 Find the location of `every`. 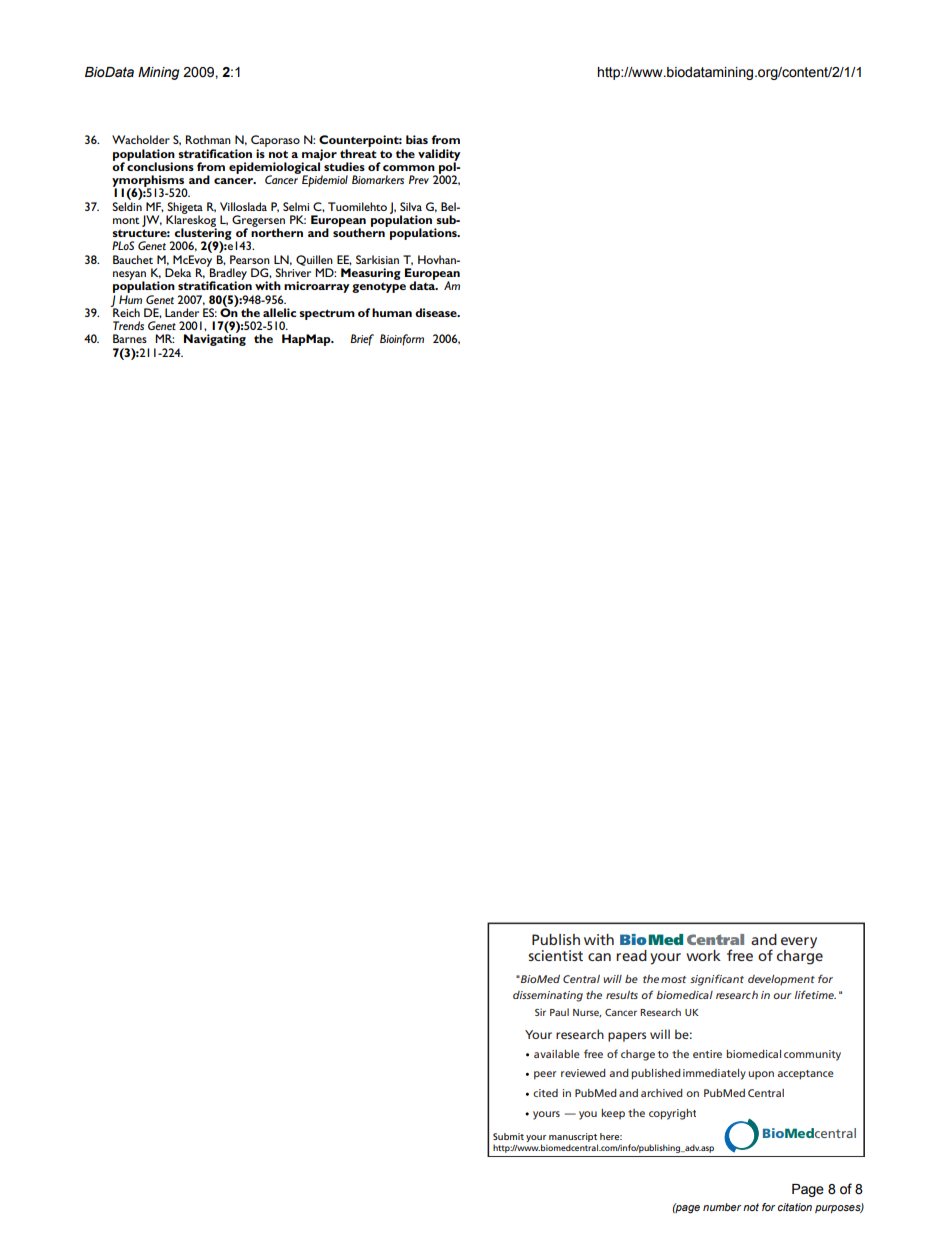

every is located at coordinates (799, 943).
